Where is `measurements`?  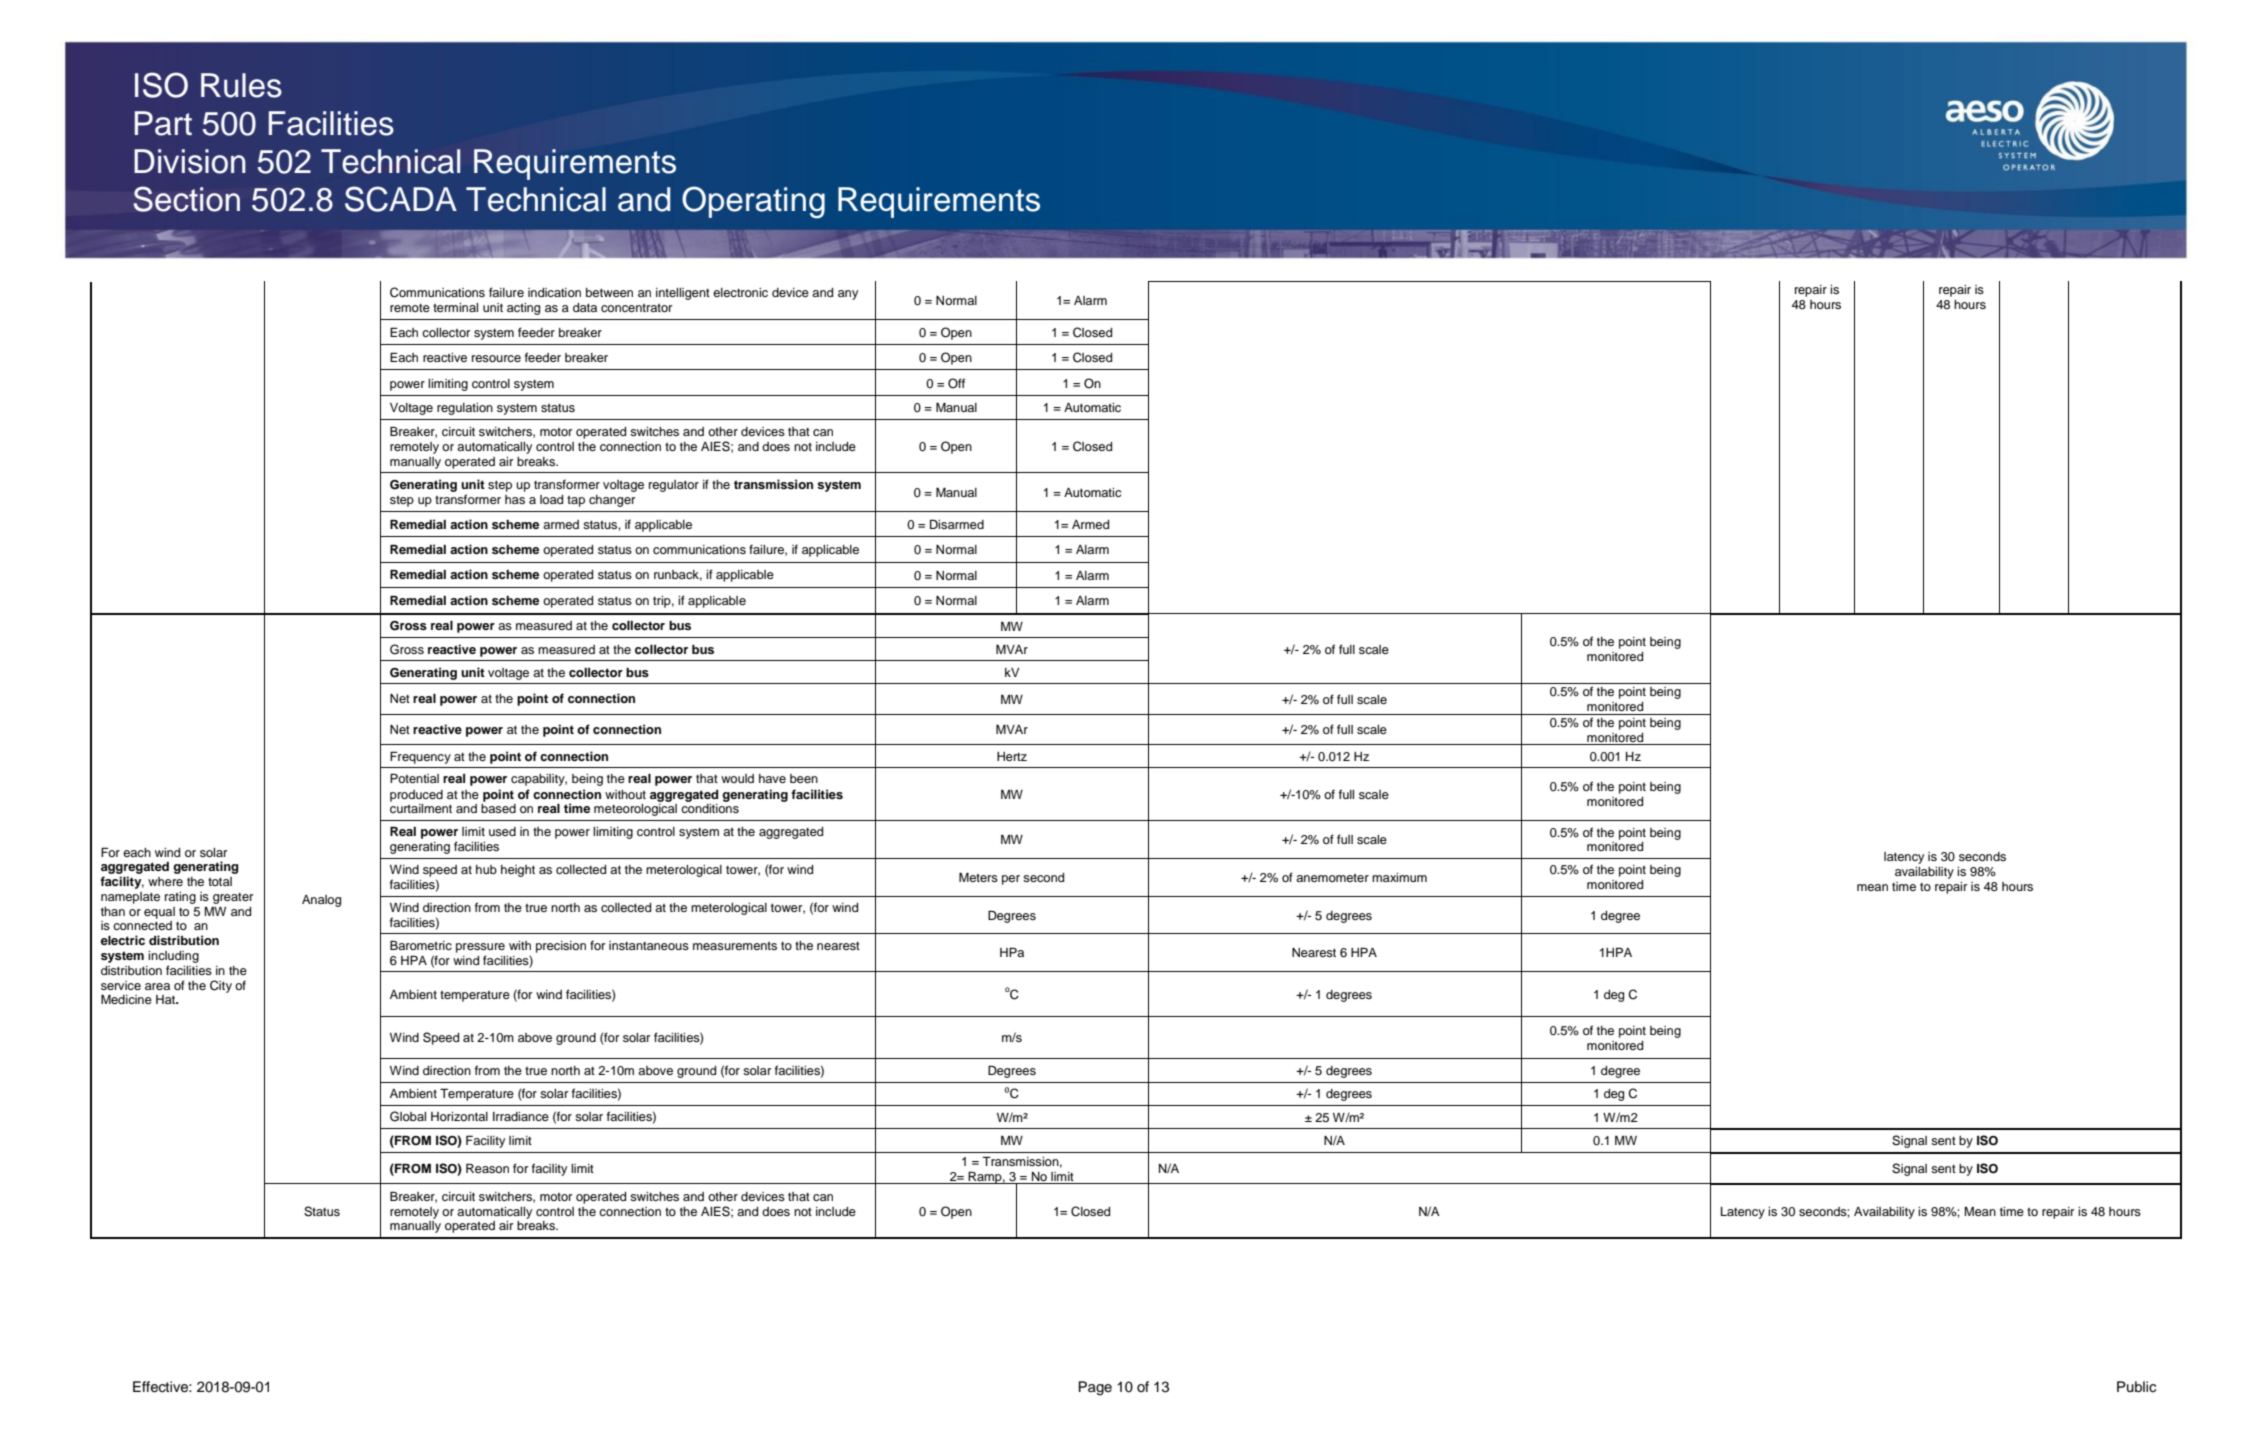
measurements is located at coordinates (735, 945).
